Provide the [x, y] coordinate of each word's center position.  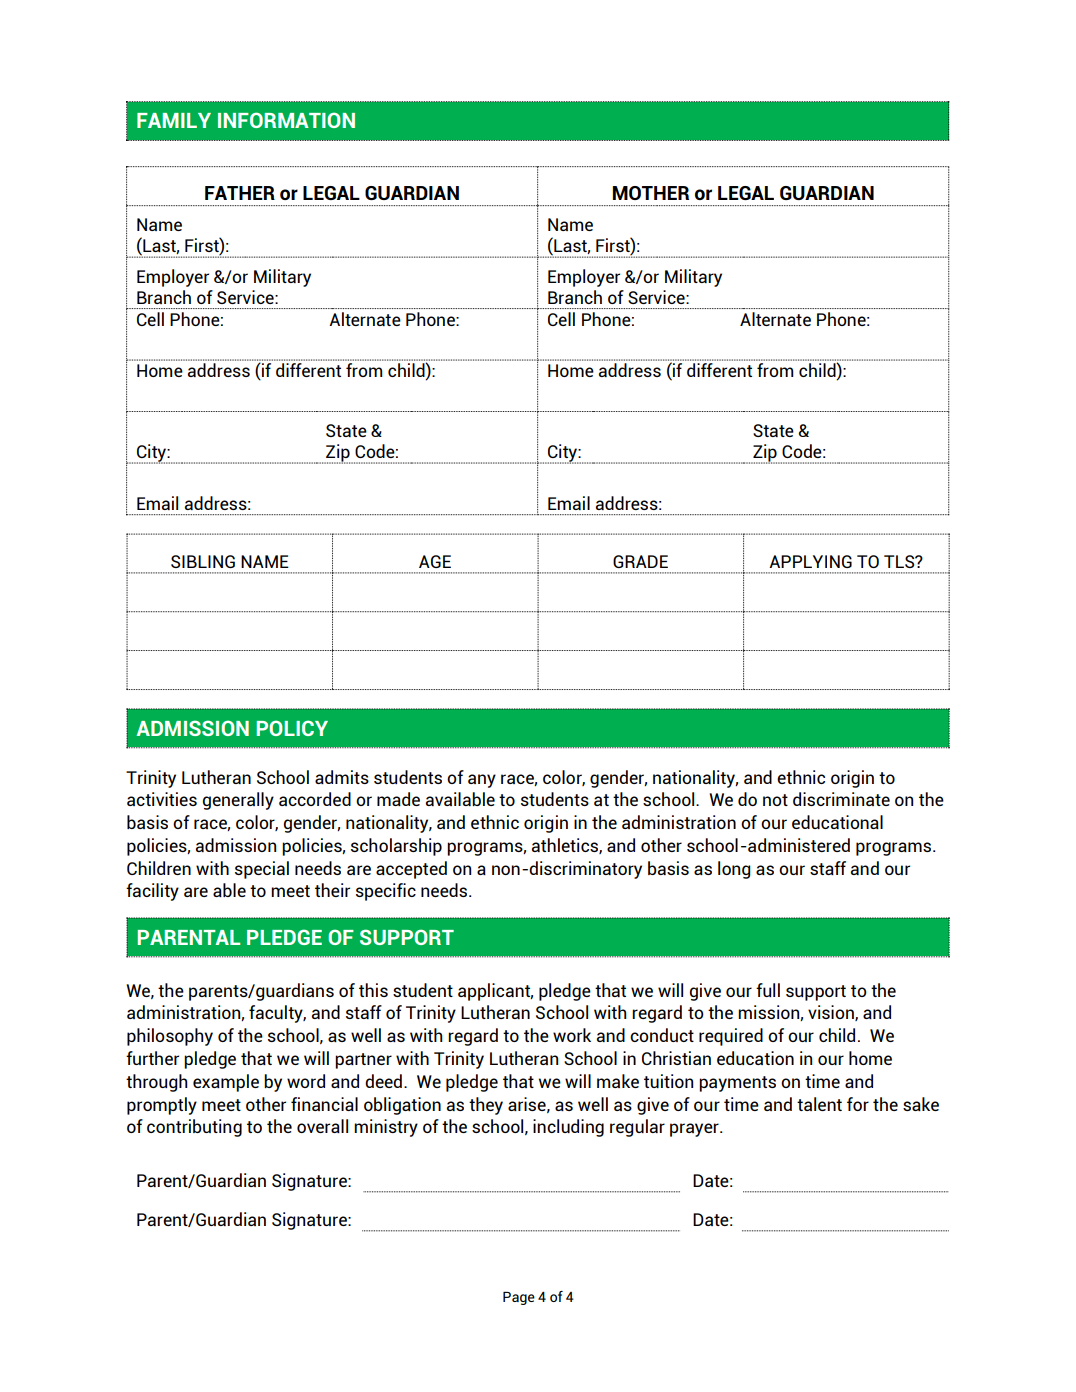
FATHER [240, 193]
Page [519, 1298]
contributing [194, 1128]
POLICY [292, 728]
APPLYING [810, 561]
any [482, 781]
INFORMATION [286, 120]
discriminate [841, 799]
